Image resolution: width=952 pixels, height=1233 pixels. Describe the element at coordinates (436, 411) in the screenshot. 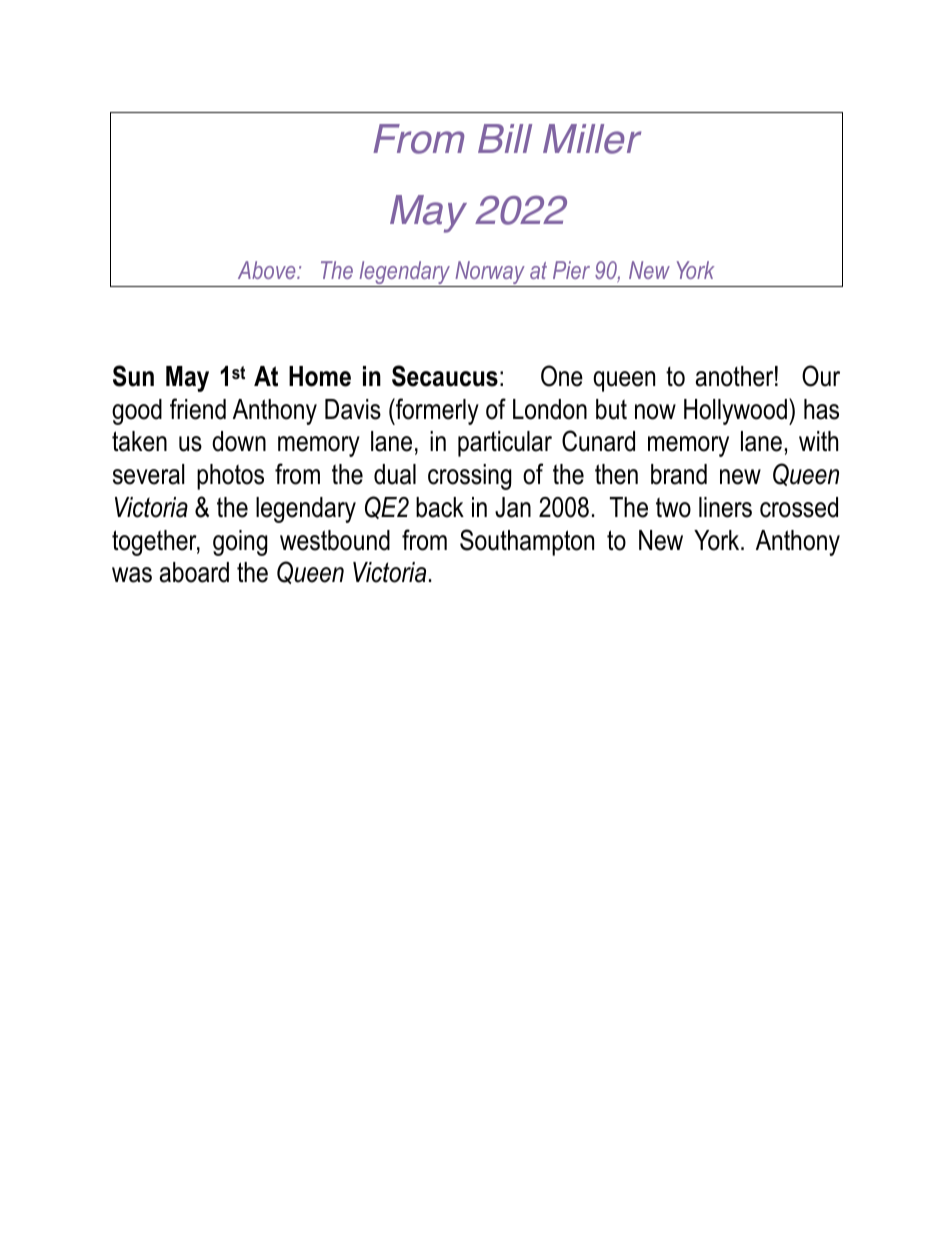

I see `formerly` at that location.
